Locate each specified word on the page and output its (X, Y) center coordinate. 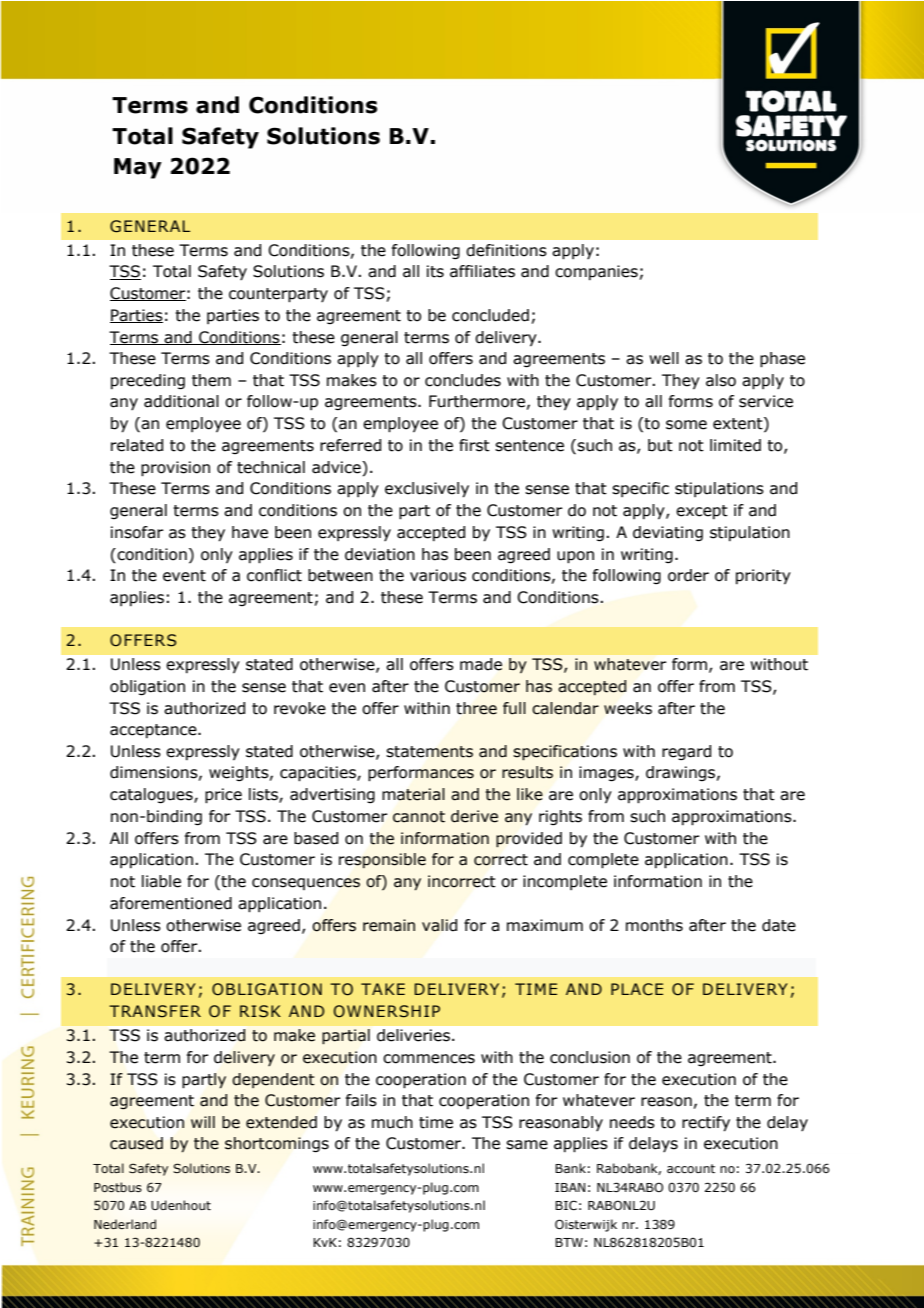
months (654, 925)
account (691, 1168)
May (138, 168)
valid (439, 925)
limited (735, 445)
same (527, 1145)
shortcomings (277, 1144)
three (476, 708)
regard (686, 752)
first (474, 445)
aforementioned (171, 903)
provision (175, 469)
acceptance (154, 731)
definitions (506, 250)
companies (596, 272)
